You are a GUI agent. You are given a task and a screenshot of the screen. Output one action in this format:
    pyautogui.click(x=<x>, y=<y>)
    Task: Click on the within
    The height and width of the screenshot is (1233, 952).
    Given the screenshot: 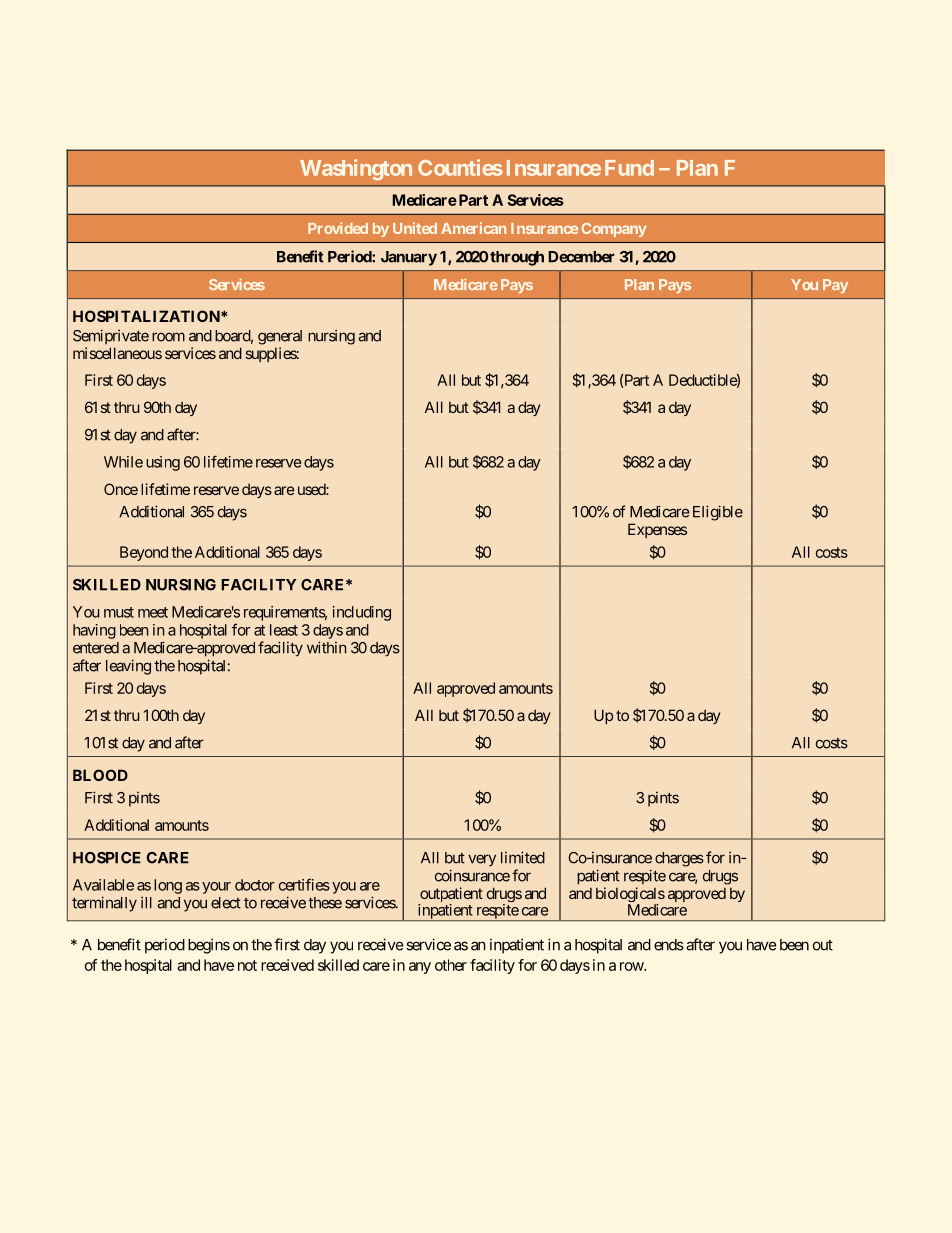 What is the action you would take?
    pyautogui.click(x=326, y=647)
